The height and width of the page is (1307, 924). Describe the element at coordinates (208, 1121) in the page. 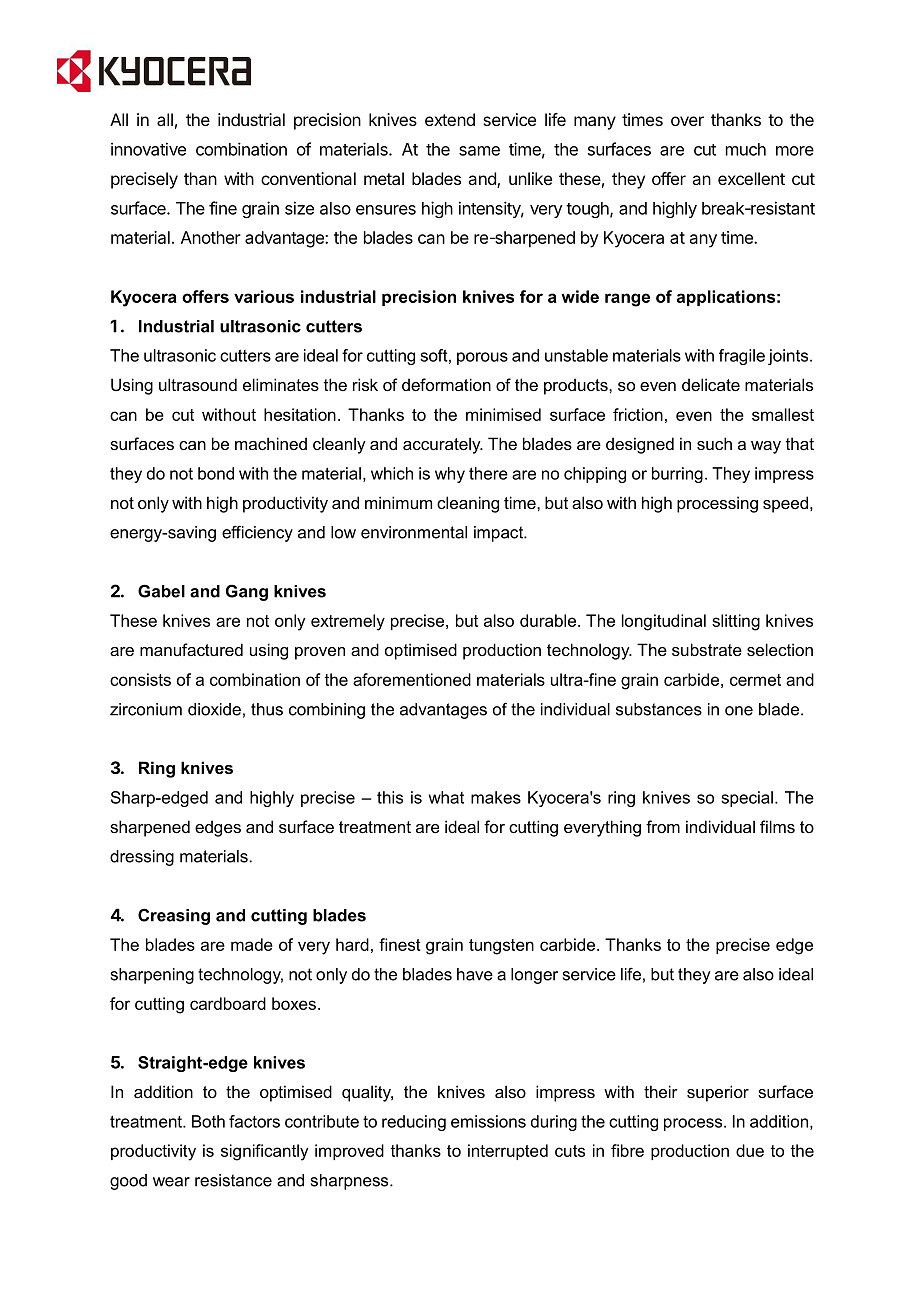

I see `Both` at that location.
